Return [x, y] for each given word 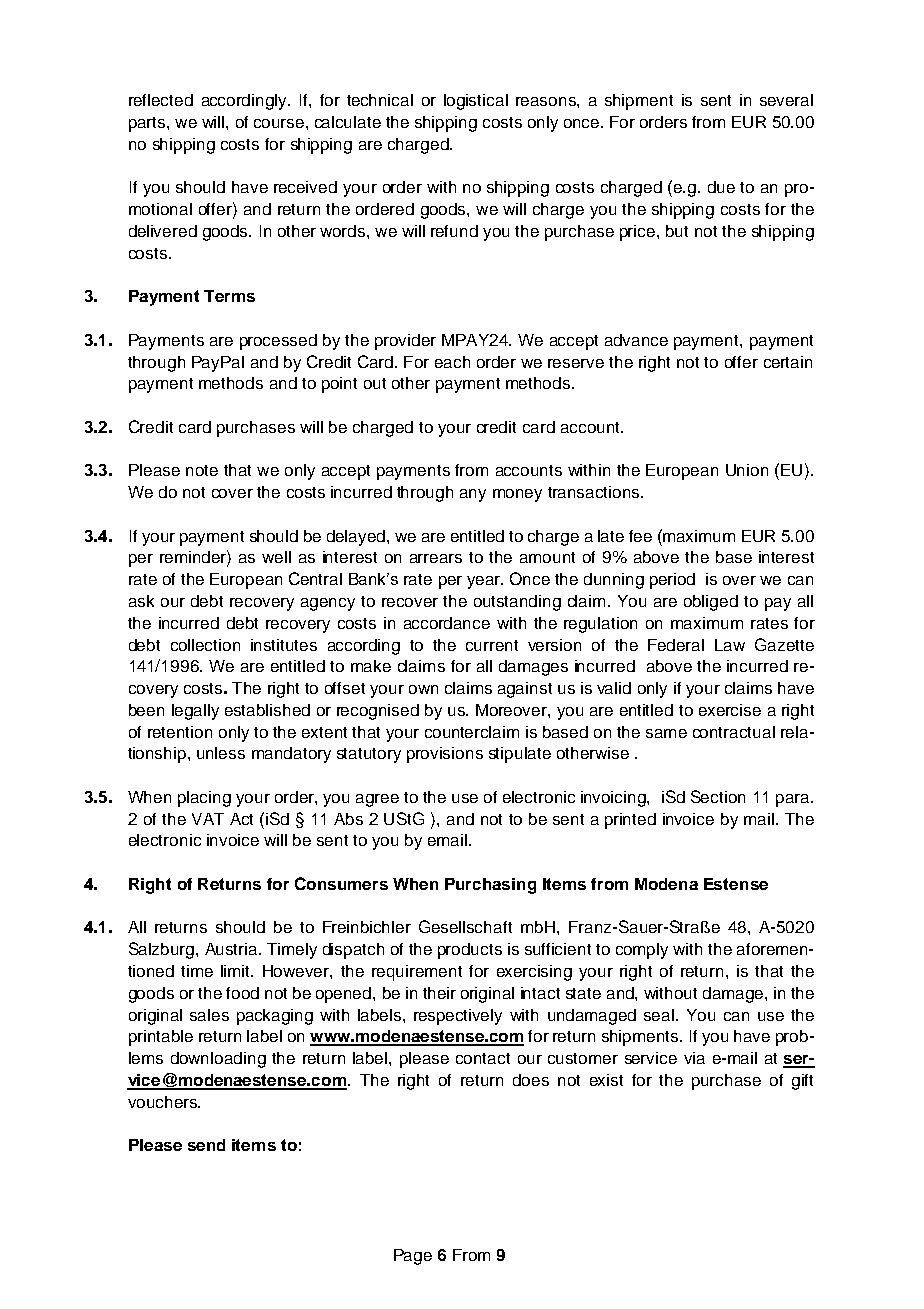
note [202, 470]
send [206, 1145]
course [280, 123]
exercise [730, 710]
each [452, 362]
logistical [476, 102]
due [721, 187]
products [470, 951]
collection [205, 645]
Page [413, 1257]
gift [802, 1082]
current [492, 645]
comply [642, 951]
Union [747, 470]
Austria [232, 949]
